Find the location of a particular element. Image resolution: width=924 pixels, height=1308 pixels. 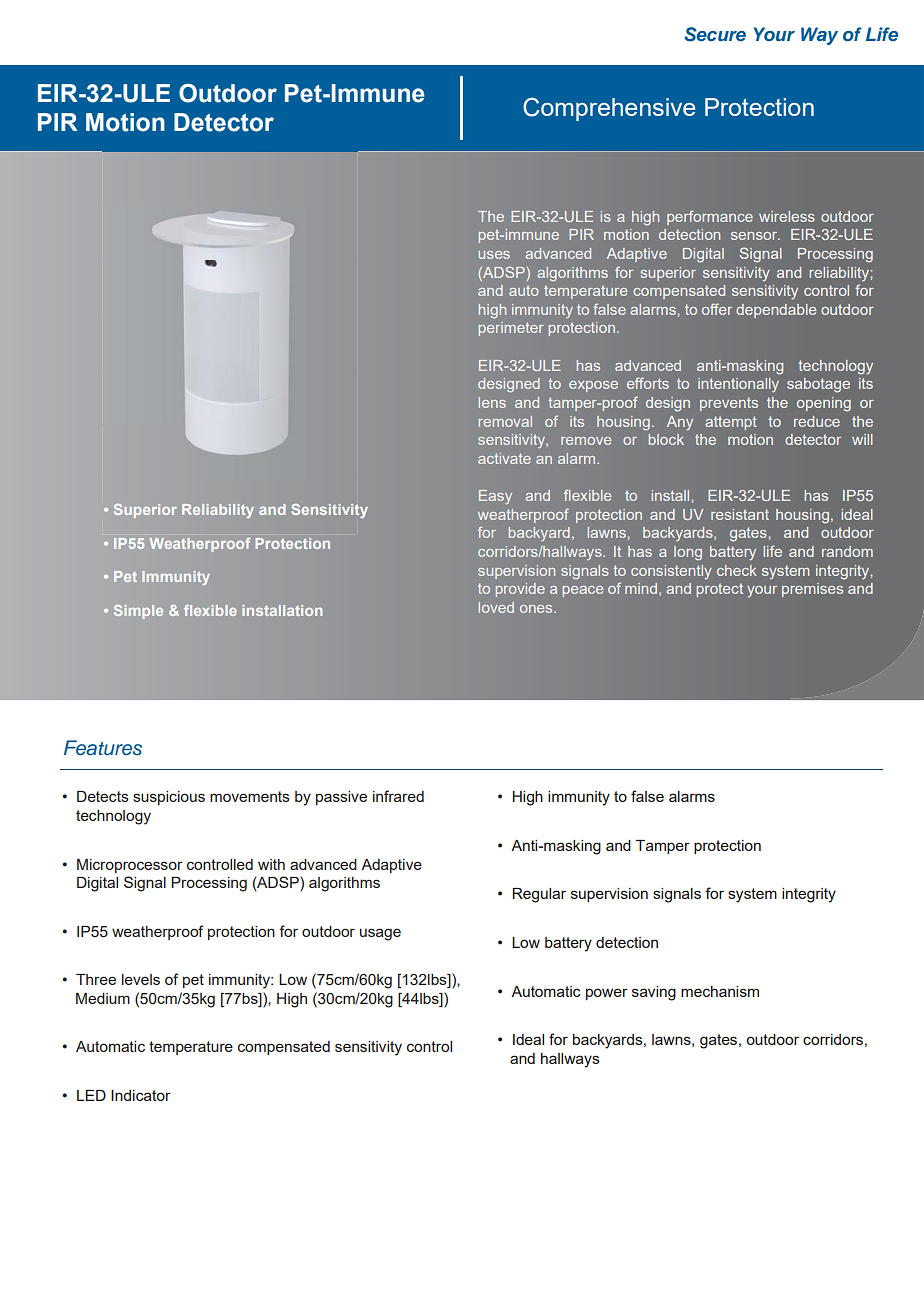

lens is located at coordinates (492, 402).
